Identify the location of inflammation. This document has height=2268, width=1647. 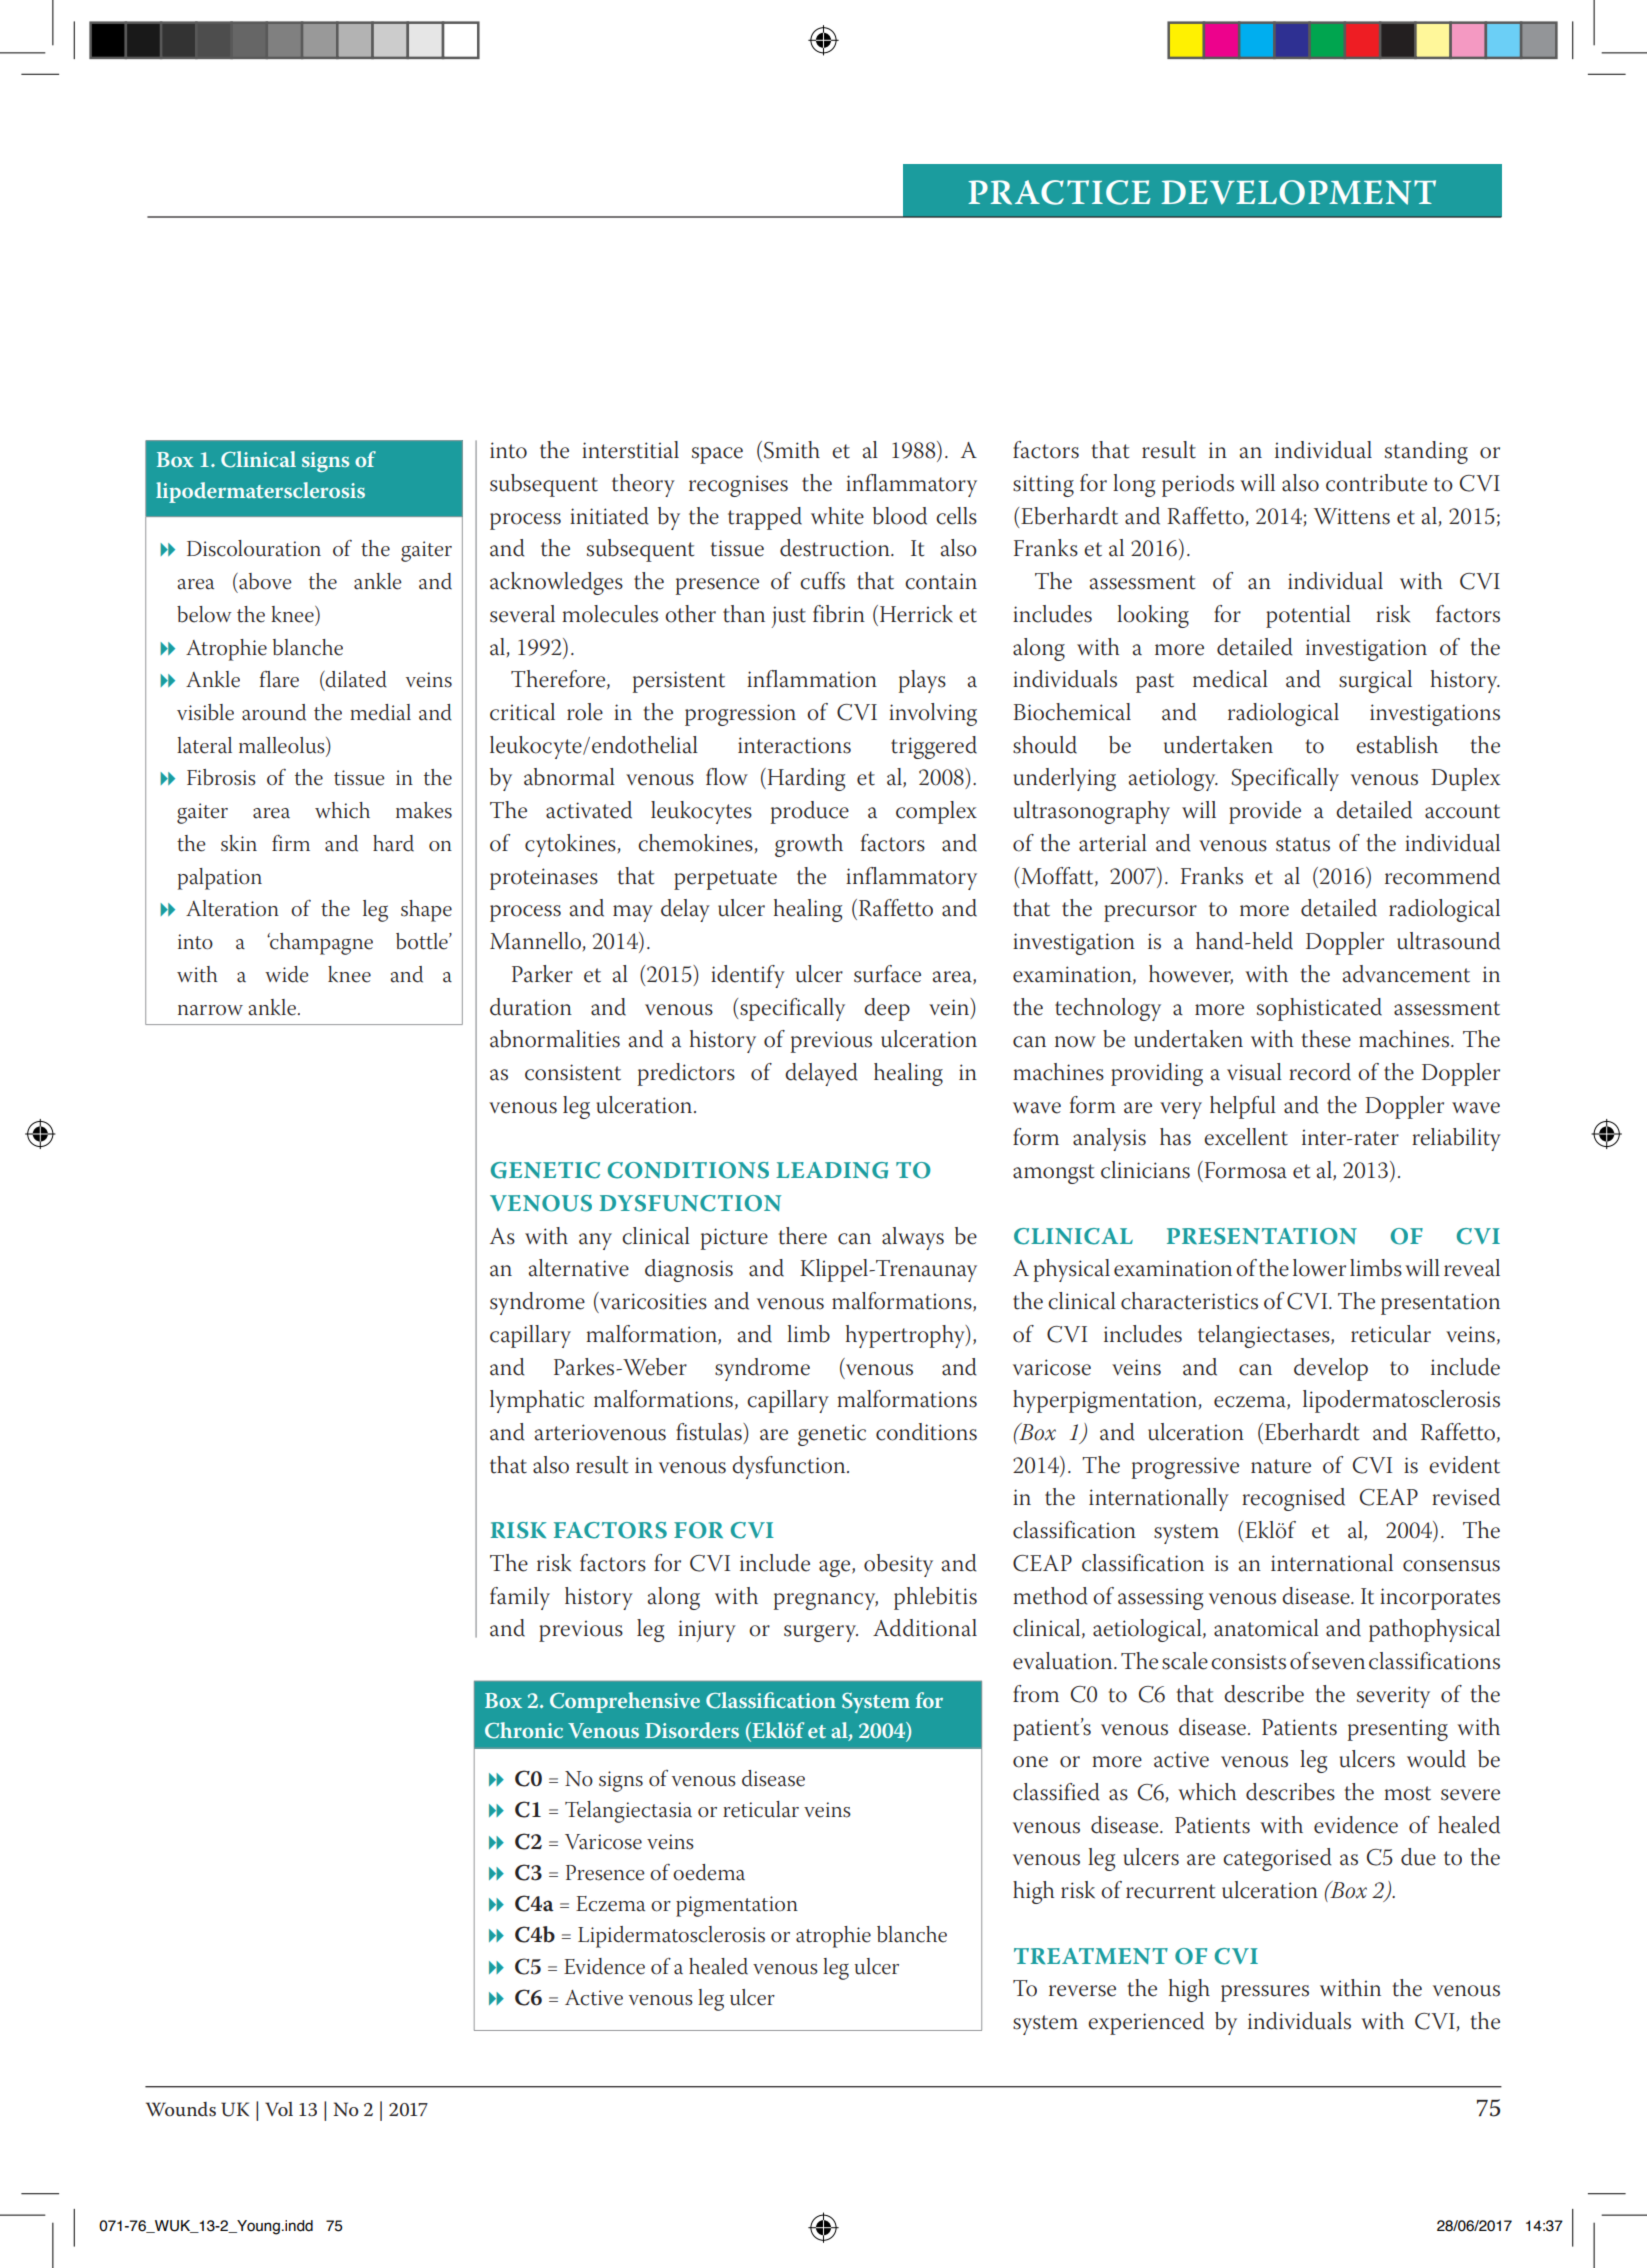
(812, 679).
